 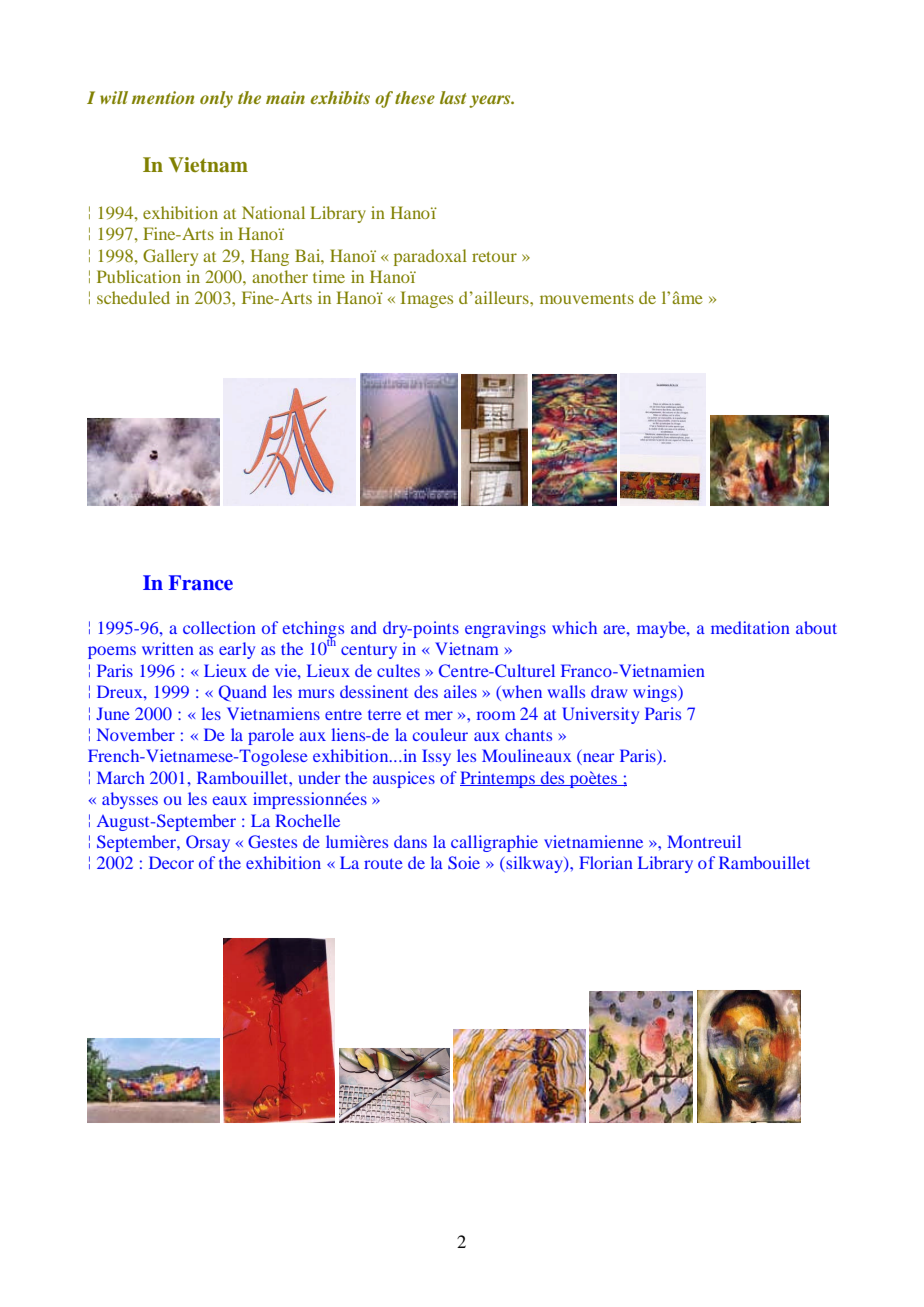 I want to click on engravings, so click(x=505, y=629).
